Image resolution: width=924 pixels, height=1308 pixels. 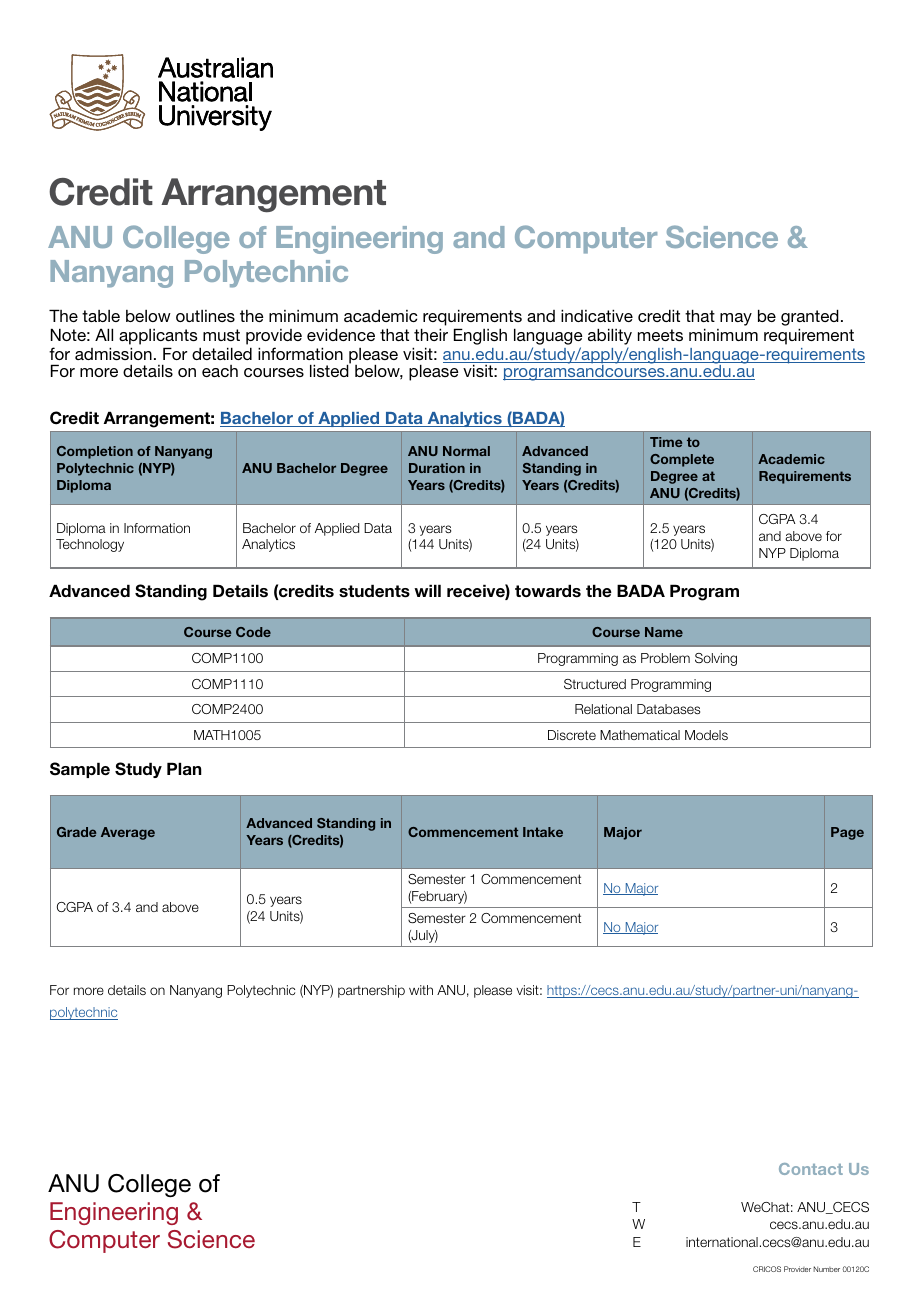 What do you see at coordinates (128, 833) in the page?
I see `Average` at bounding box center [128, 833].
